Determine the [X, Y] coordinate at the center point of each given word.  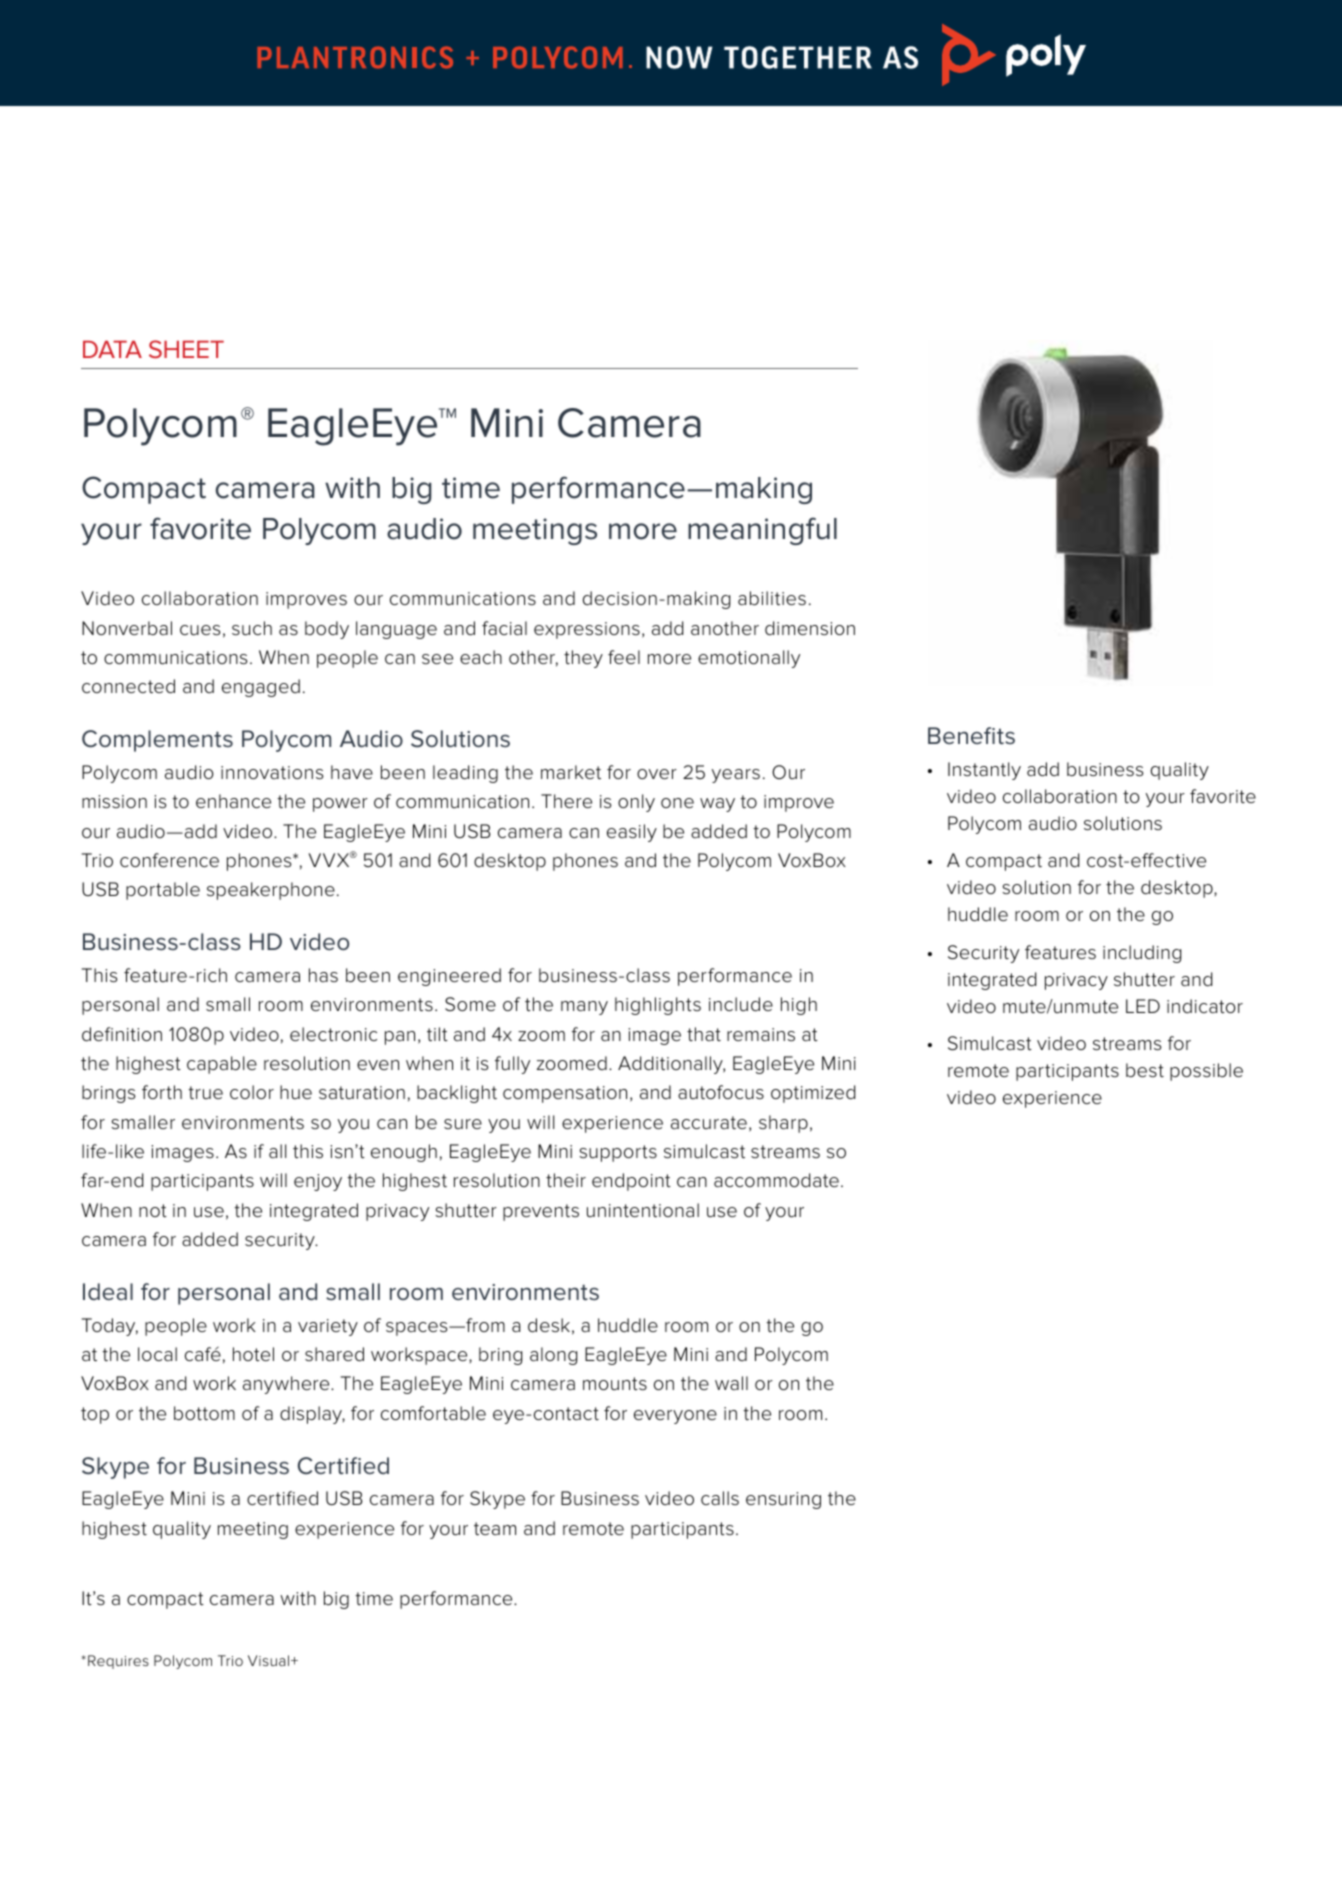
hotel [253, 1354]
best [1145, 1070]
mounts [615, 1384]
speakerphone [271, 891]
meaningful [762, 531]
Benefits [971, 736]
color [252, 1092]
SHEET [186, 349]
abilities [772, 598]
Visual [268, 1660]
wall [731, 1383]
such [252, 628]
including [1142, 954]
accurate [709, 1122]
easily [632, 833]
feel [624, 657]
